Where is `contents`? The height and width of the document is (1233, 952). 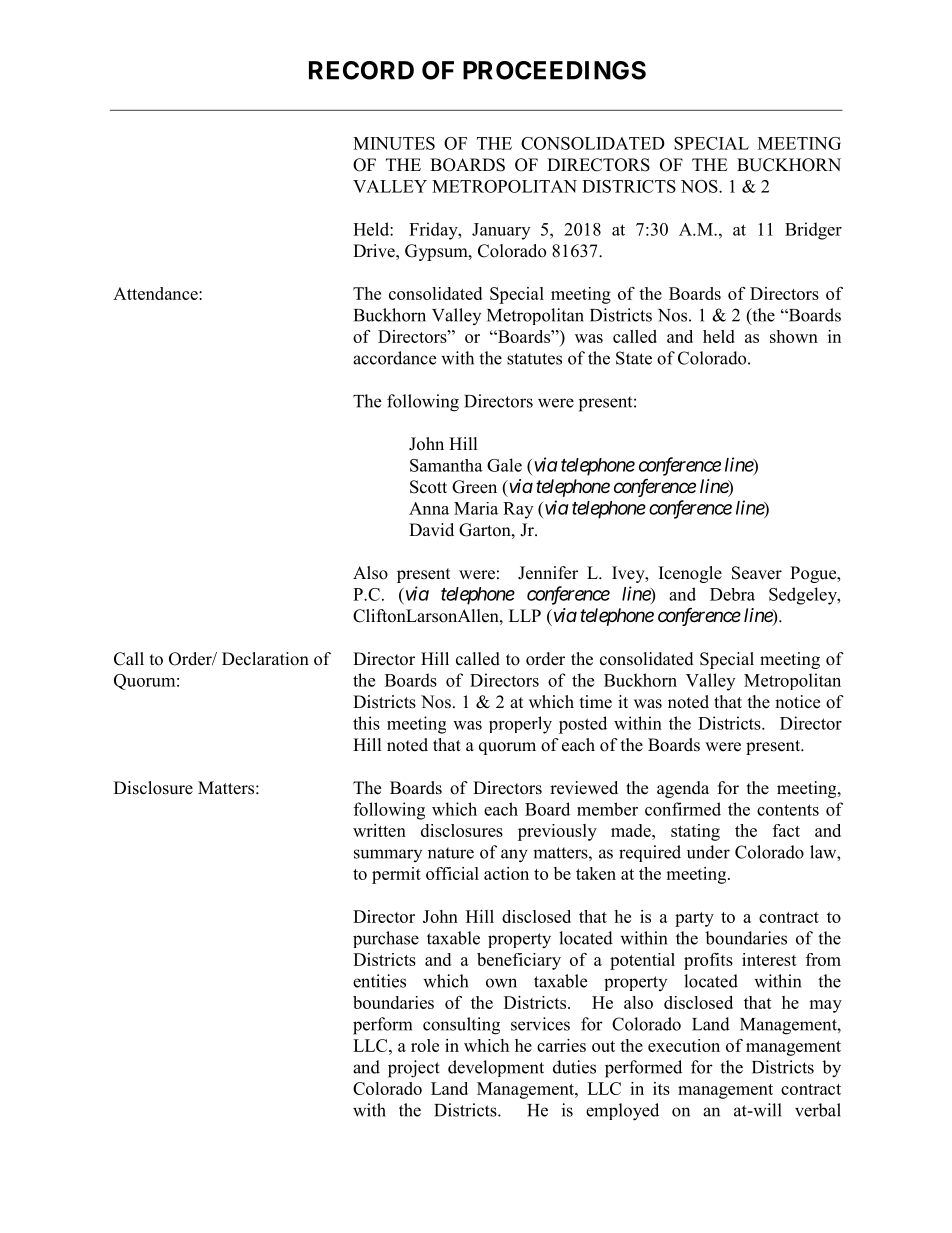 contents is located at coordinates (788, 810).
